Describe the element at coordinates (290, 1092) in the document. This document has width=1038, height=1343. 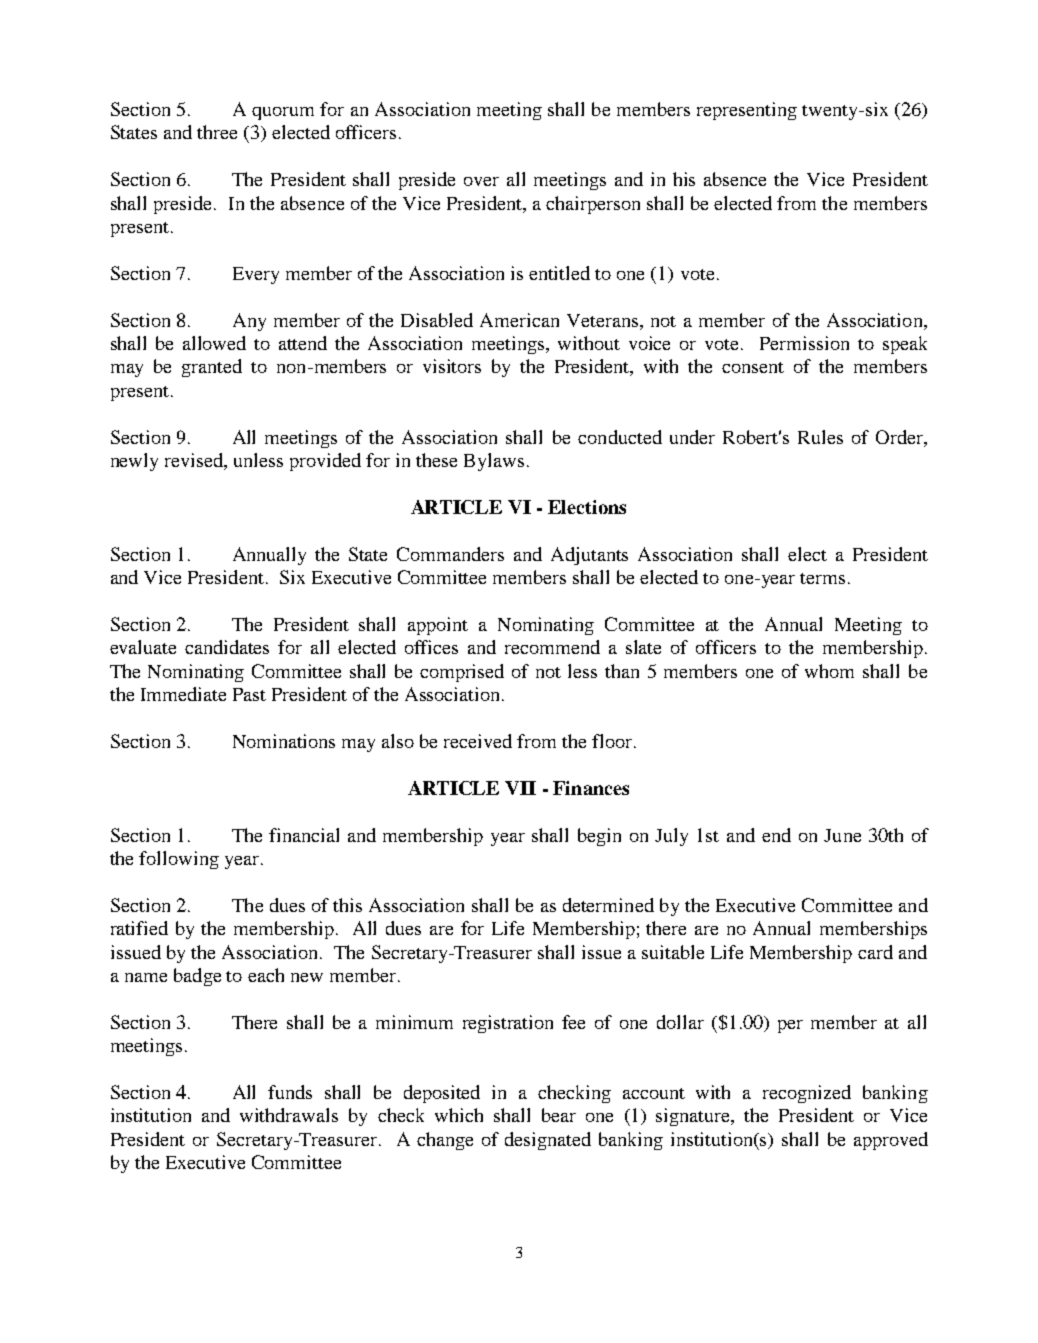
I see `funds` at that location.
